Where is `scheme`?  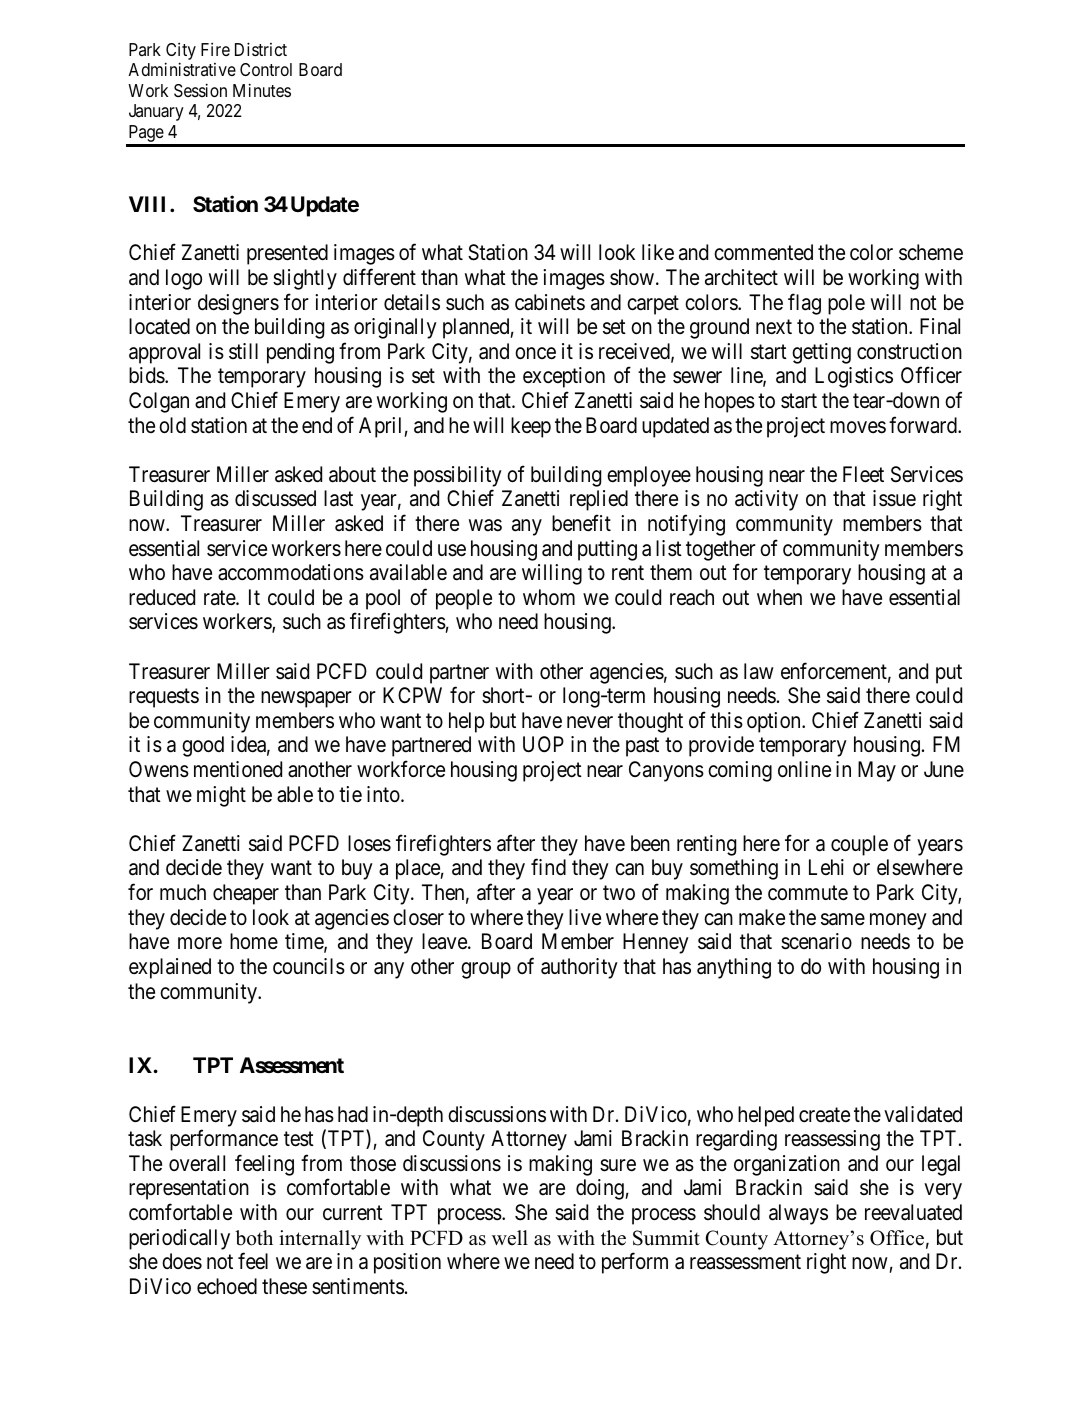 scheme is located at coordinates (931, 252).
